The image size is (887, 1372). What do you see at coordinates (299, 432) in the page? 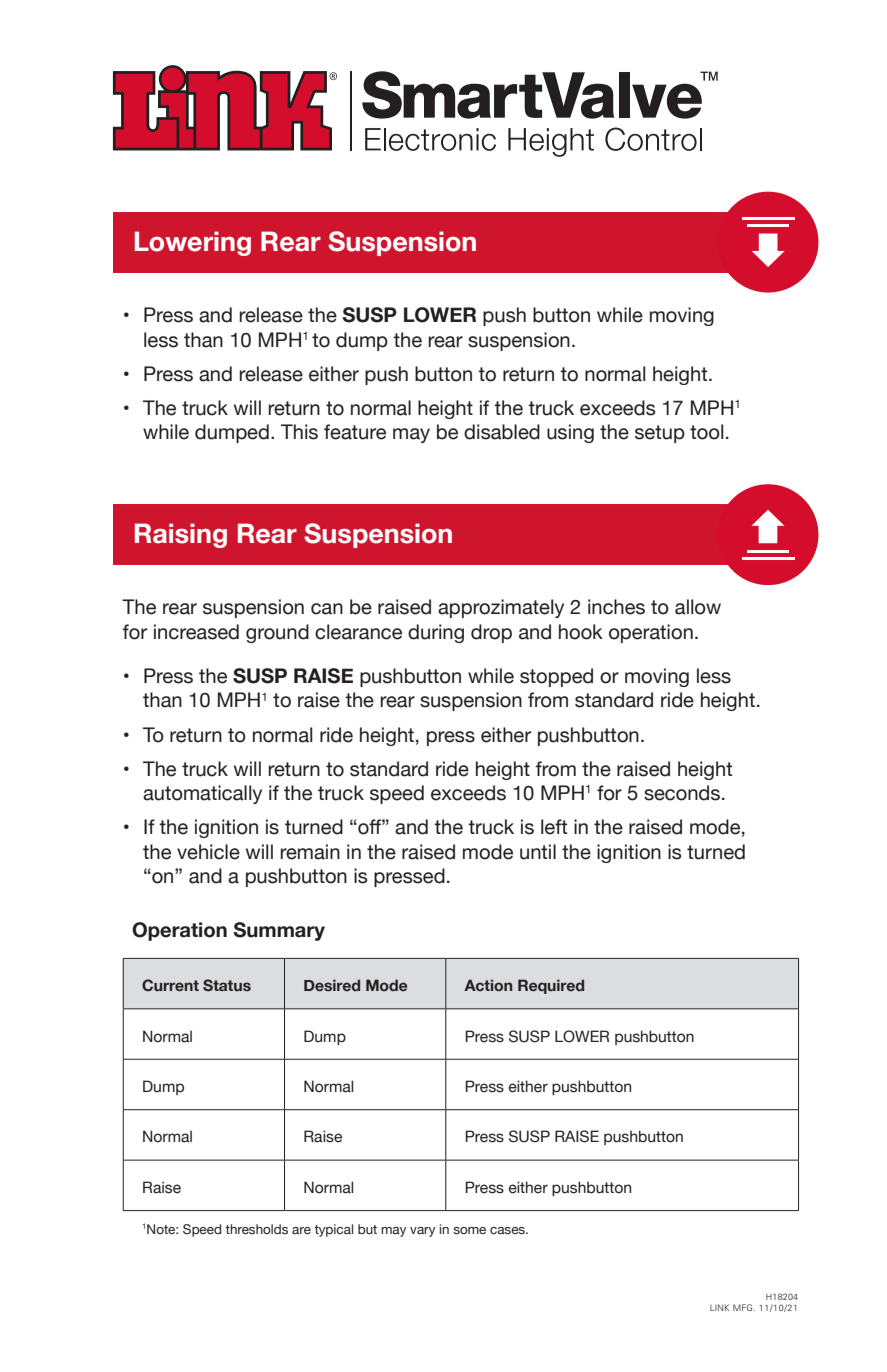
I see `This` at bounding box center [299, 432].
